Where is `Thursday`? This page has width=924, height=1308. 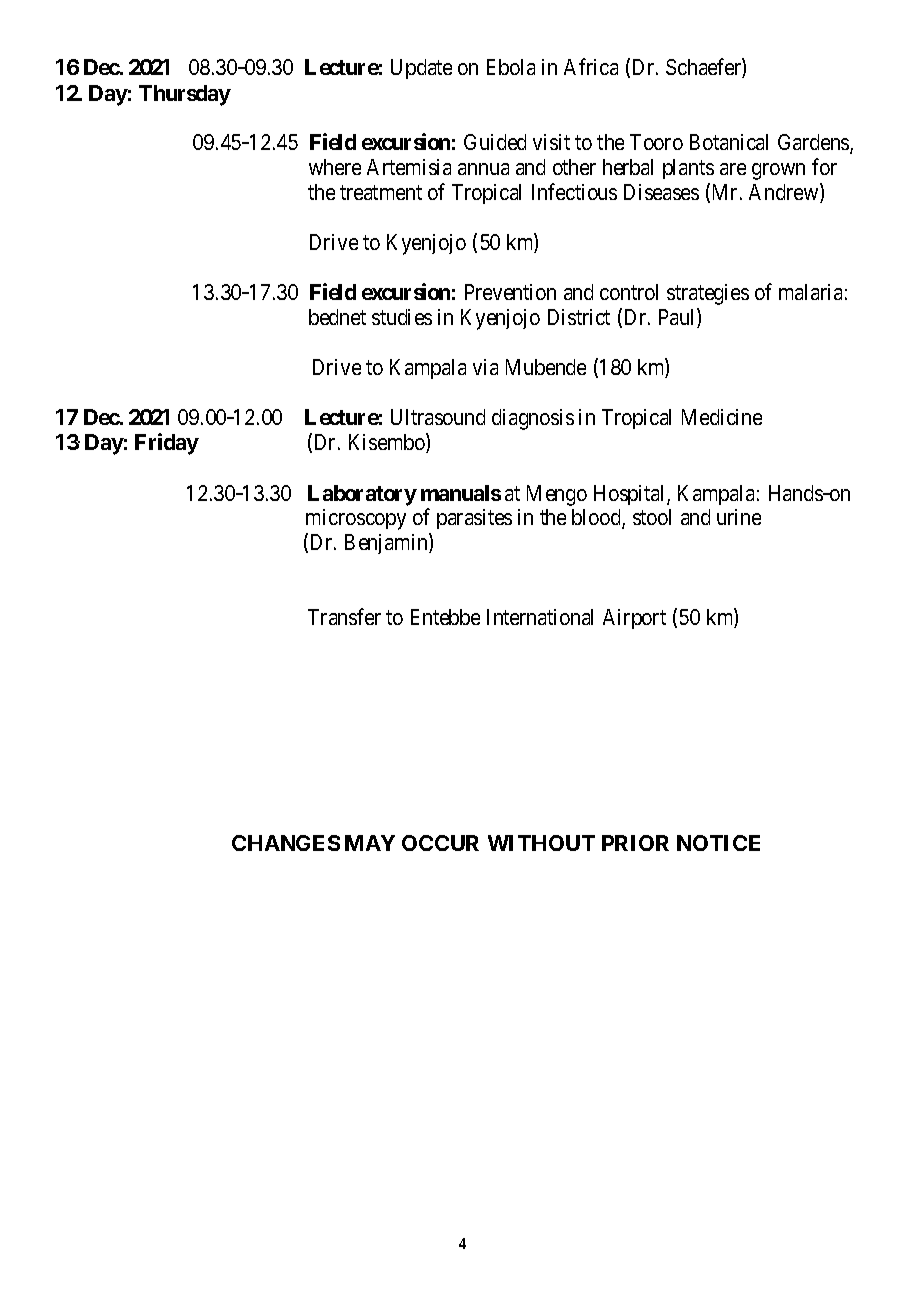 Thursday is located at coordinates (185, 95).
